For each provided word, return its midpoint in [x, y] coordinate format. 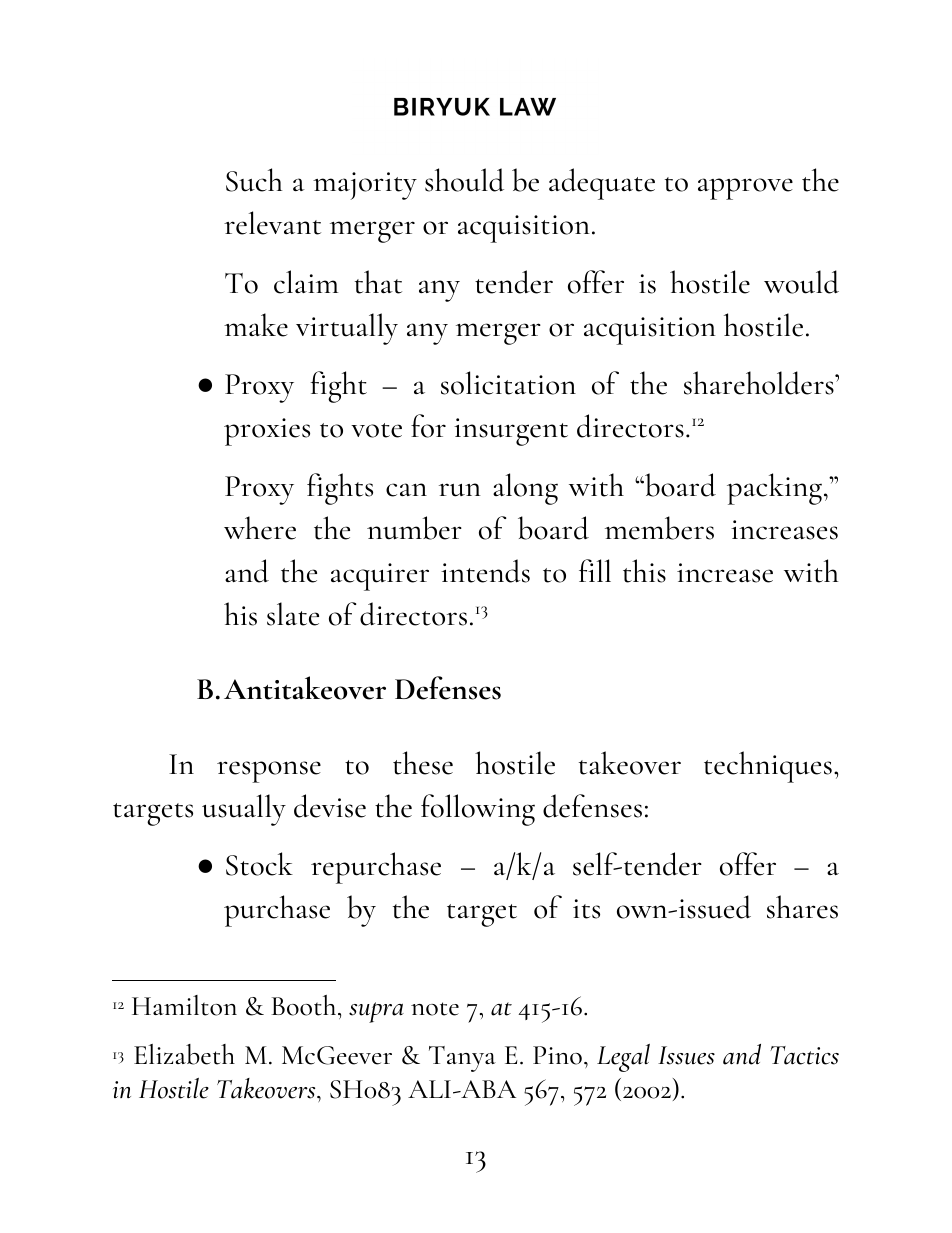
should [464, 180]
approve [745, 189]
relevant [272, 223]
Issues [686, 1055]
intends [485, 571]
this [644, 571]
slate [293, 614]
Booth [305, 1005]
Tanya [462, 1059]
